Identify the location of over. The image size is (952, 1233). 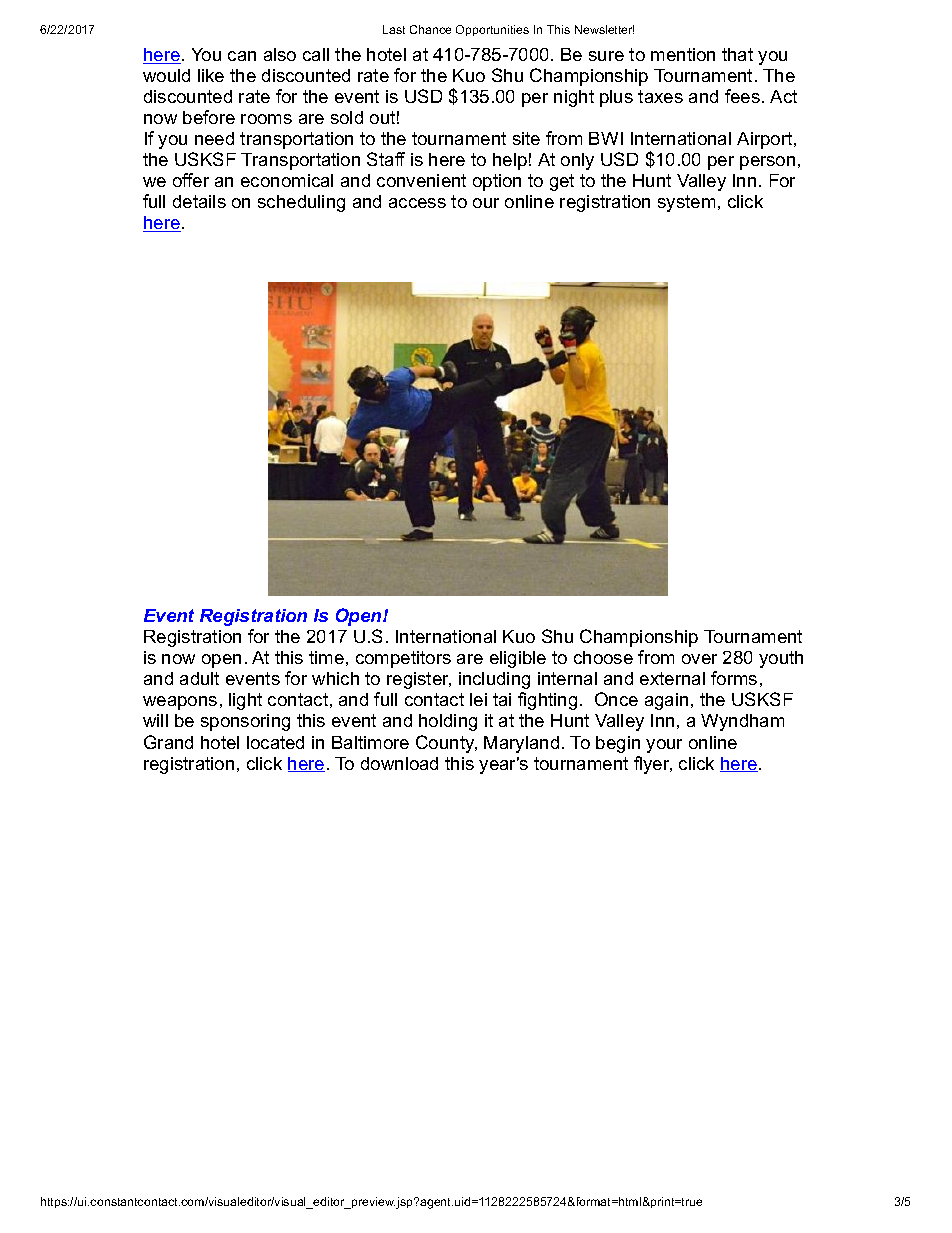
(699, 659).
